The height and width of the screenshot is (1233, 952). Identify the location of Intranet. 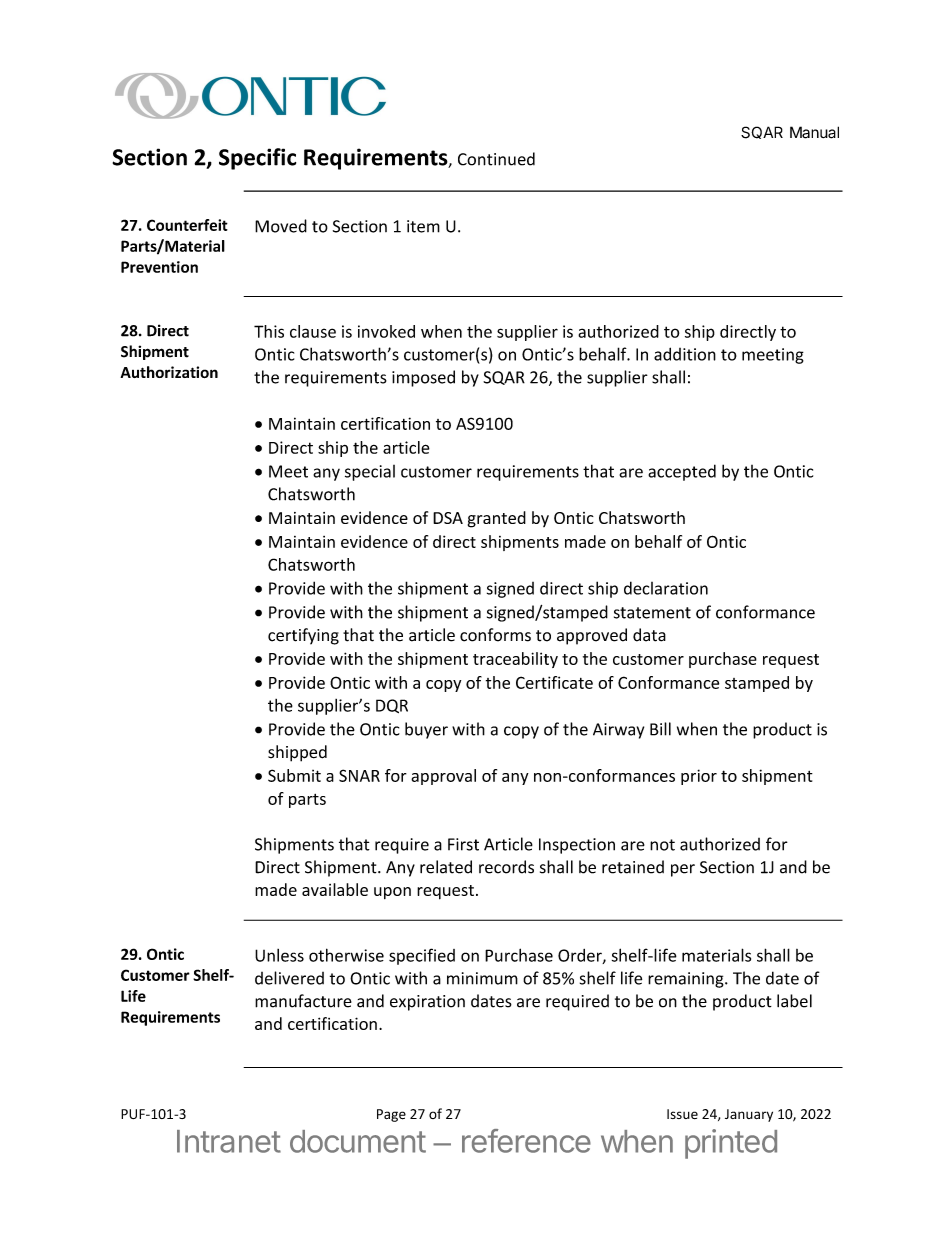
(229, 1141).
